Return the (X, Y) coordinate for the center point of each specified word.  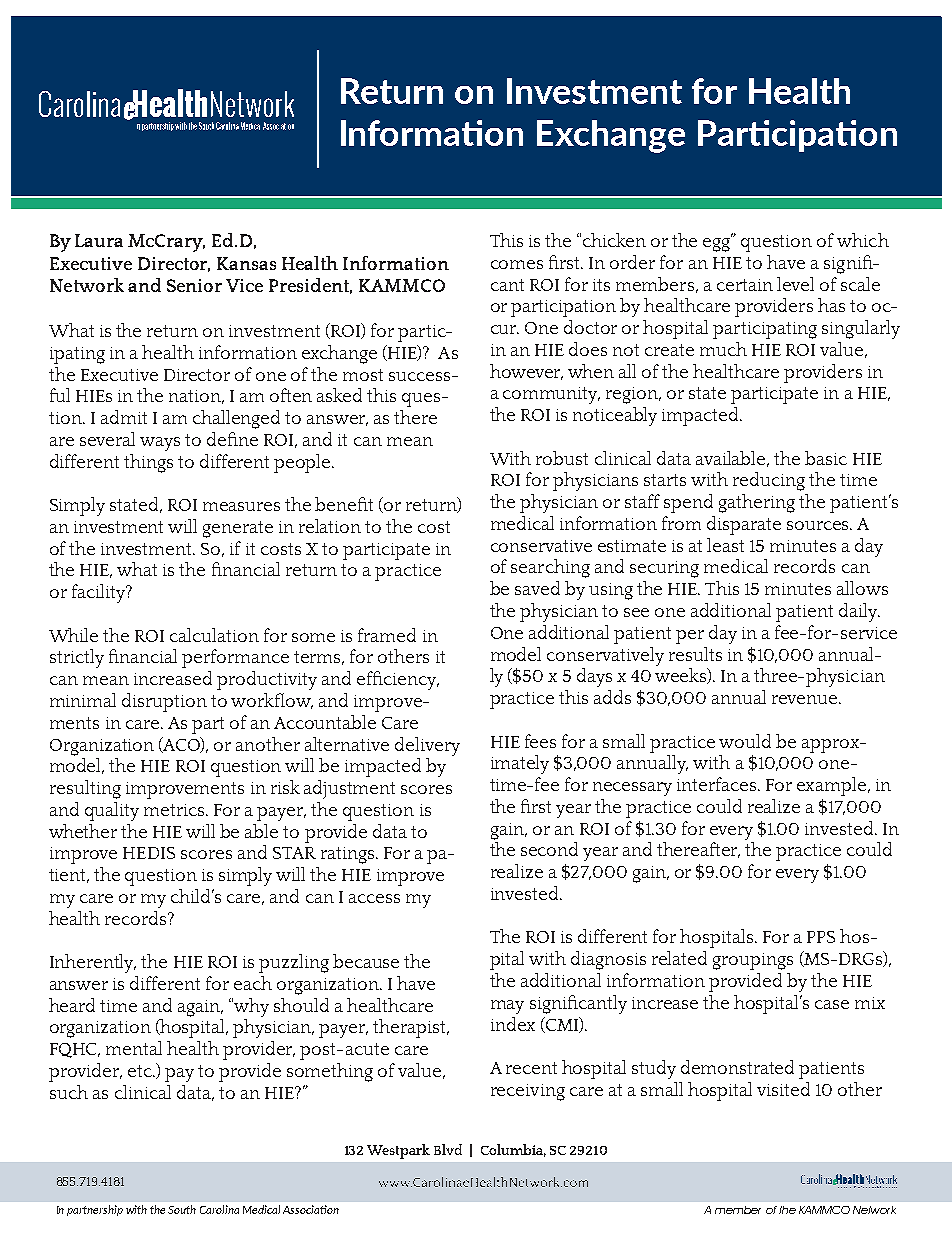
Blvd (448, 1149)
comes (517, 264)
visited (783, 1089)
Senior (194, 285)
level (795, 284)
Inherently (93, 963)
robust (562, 458)
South (182, 1209)
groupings (753, 961)
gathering (757, 503)
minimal (83, 700)
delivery (427, 746)
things (148, 463)
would (745, 741)
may (507, 1007)
